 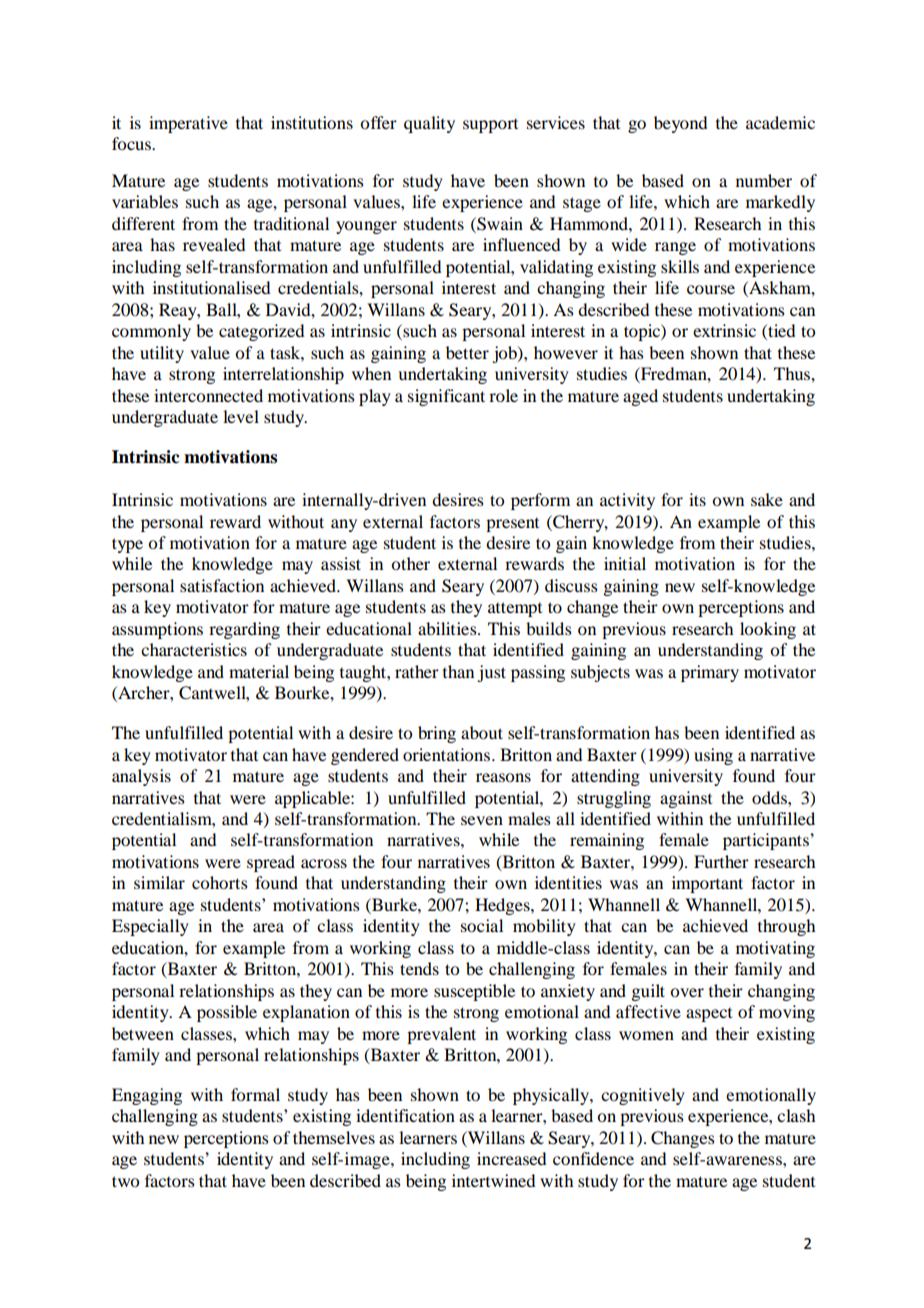 I want to click on characteristics, so click(x=194, y=649).
